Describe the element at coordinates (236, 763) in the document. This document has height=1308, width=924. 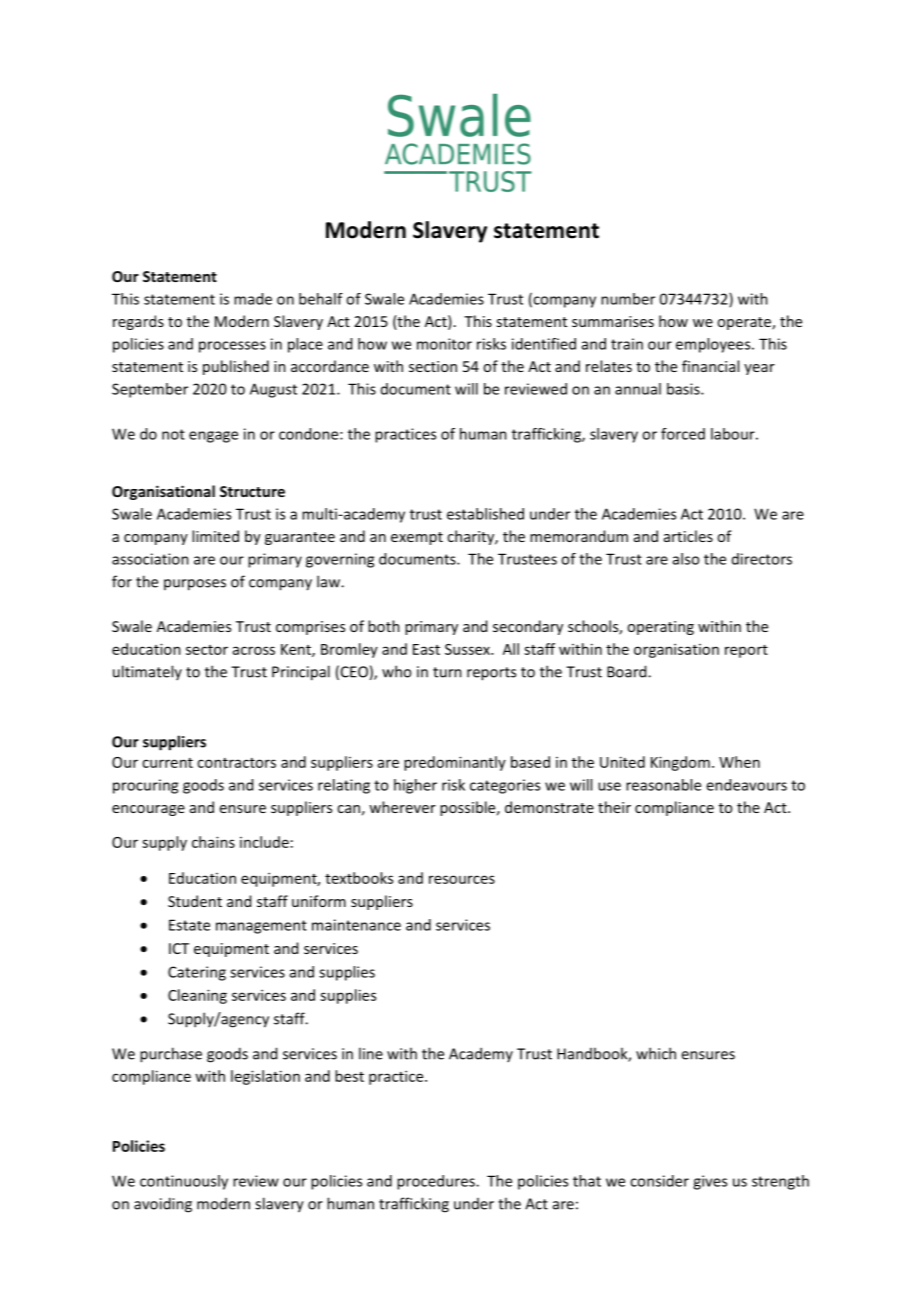
I see `contractors` at that location.
